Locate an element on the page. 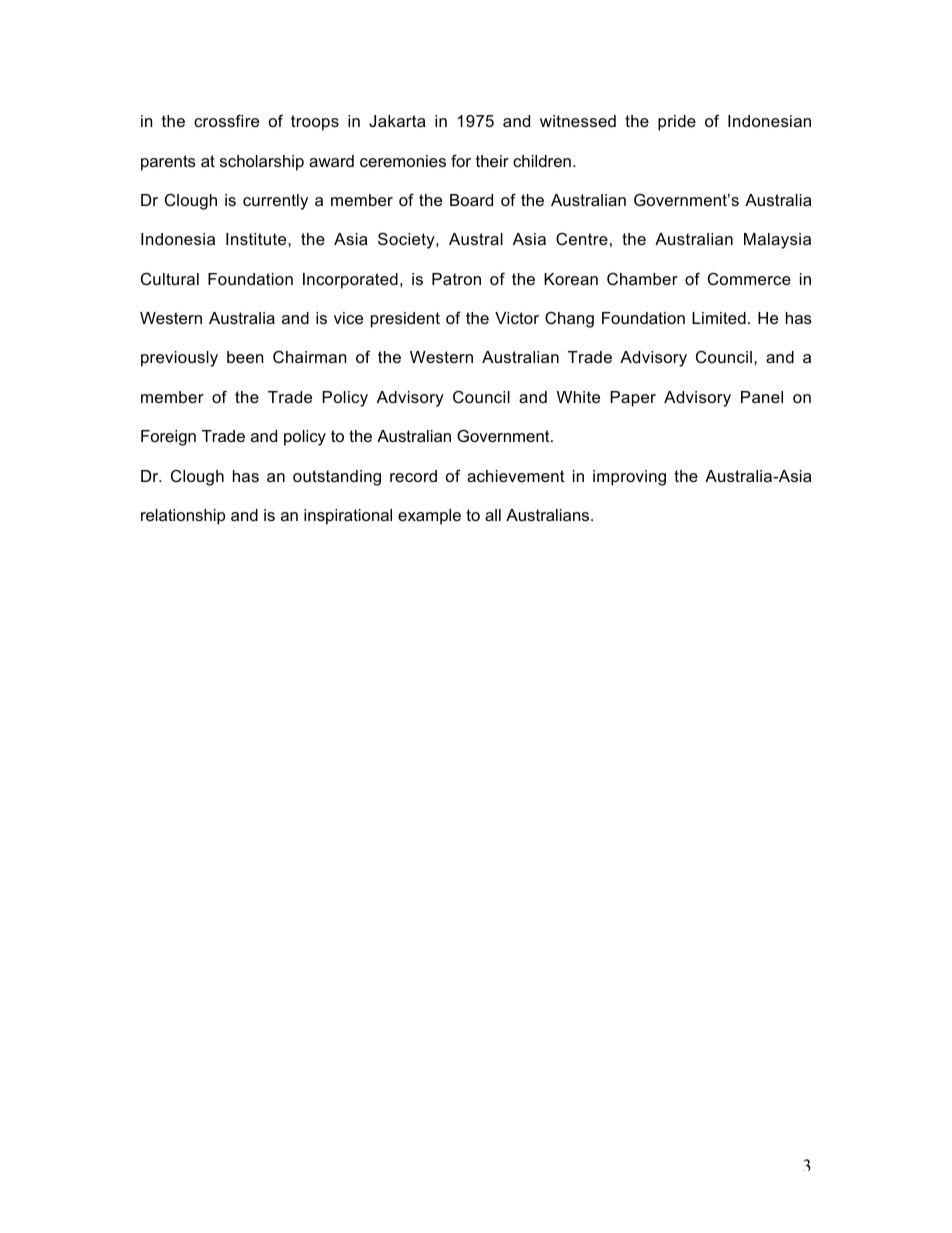 The width and height of the image is (952, 1233). White is located at coordinates (578, 397).
